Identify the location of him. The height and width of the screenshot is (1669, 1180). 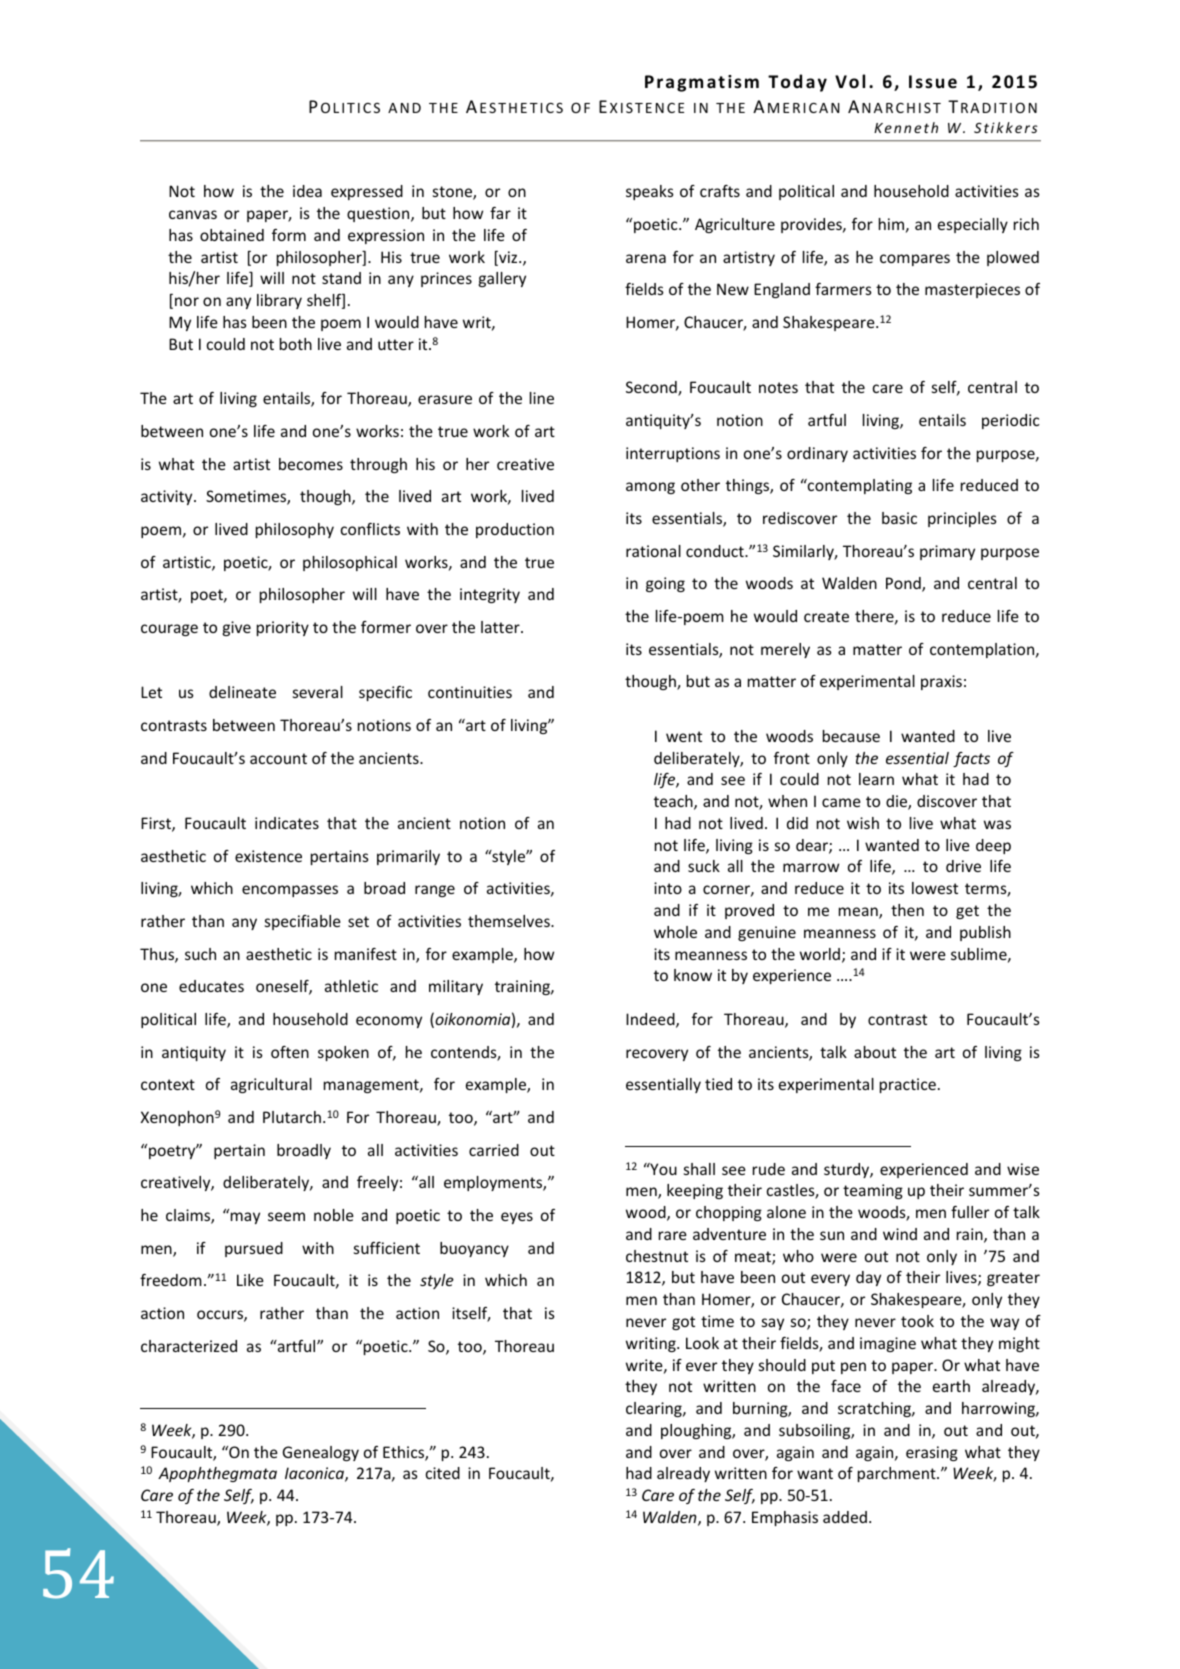
(891, 224).
